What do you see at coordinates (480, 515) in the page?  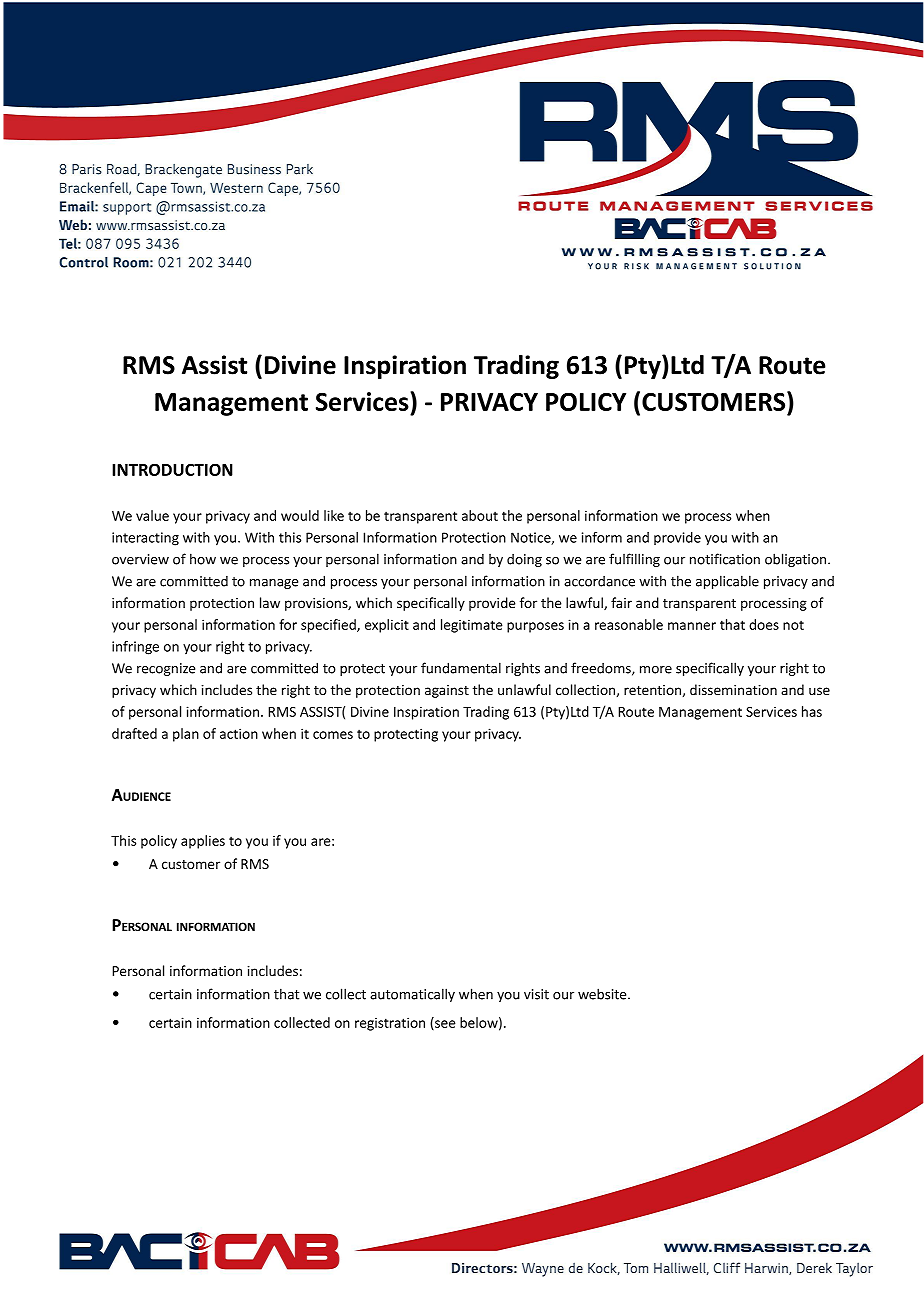 I see `about` at bounding box center [480, 515].
